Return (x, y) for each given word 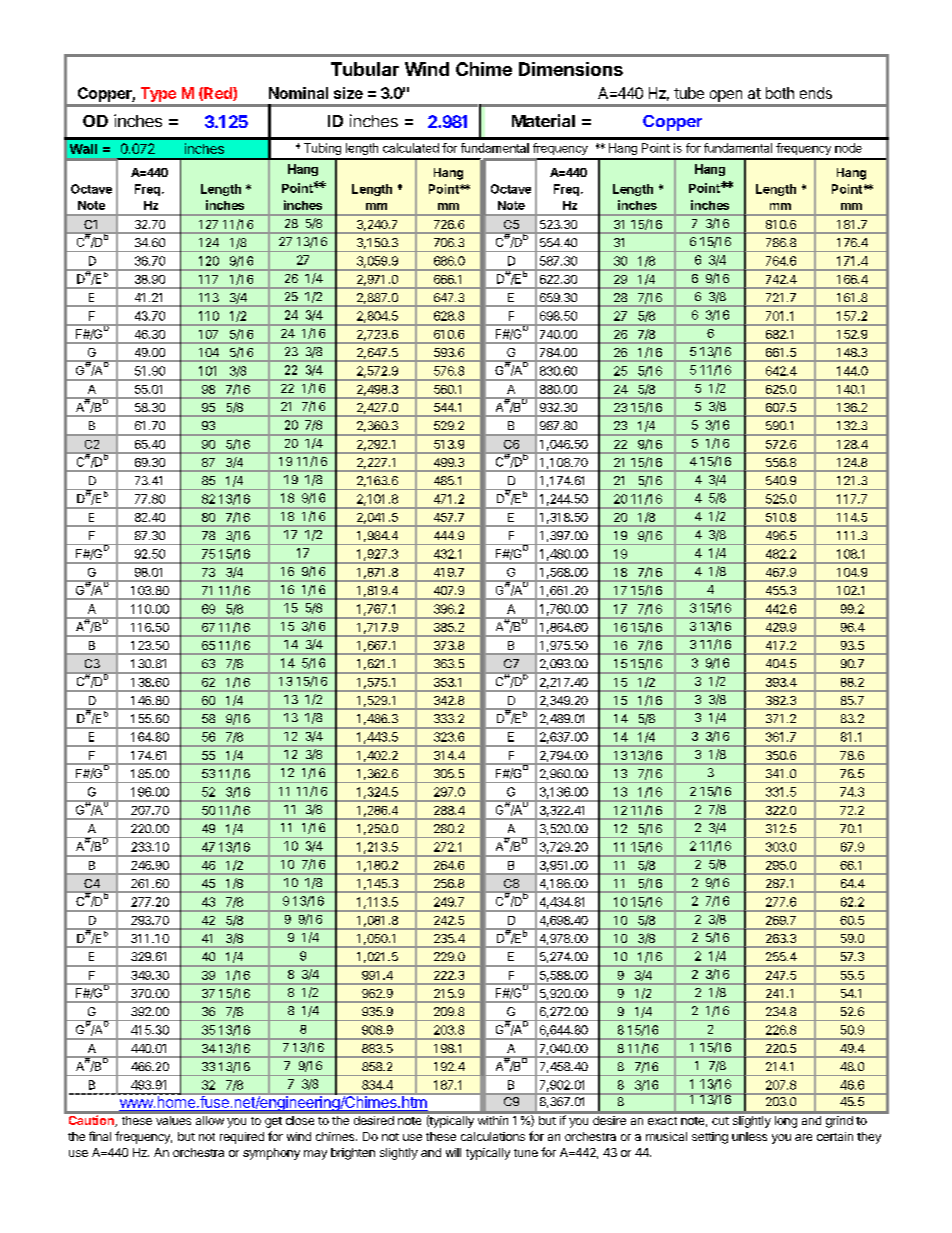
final (100, 1136)
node (848, 148)
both (780, 93)
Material (543, 120)
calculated (411, 148)
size (348, 93)
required (242, 1138)
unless (749, 1136)
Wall (83, 149)
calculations (493, 1136)
